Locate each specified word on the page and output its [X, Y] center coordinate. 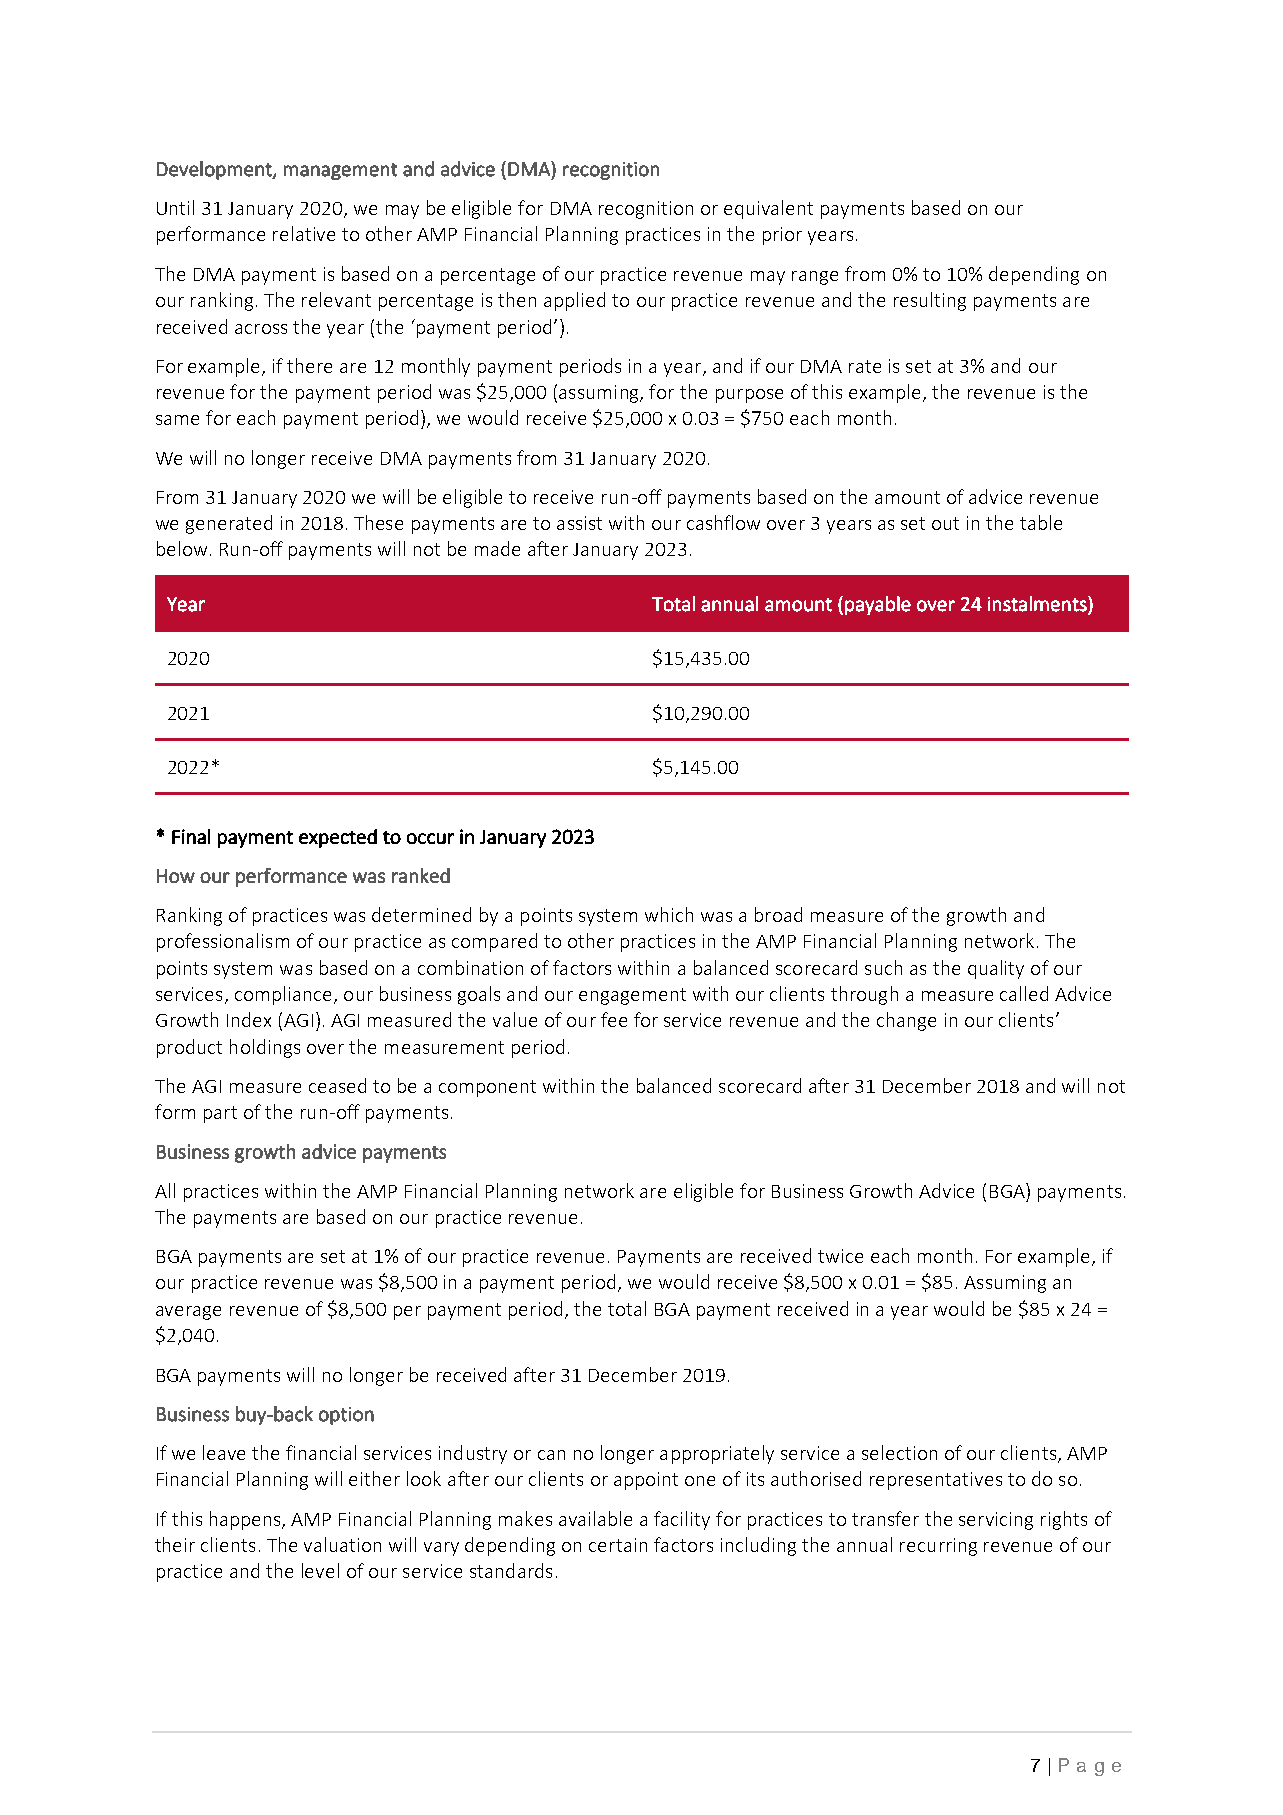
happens [246, 1520]
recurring [938, 1547]
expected [338, 838]
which [669, 914]
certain [618, 1545]
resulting [930, 301]
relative [304, 233]
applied [574, 301]
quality [996, 969]
